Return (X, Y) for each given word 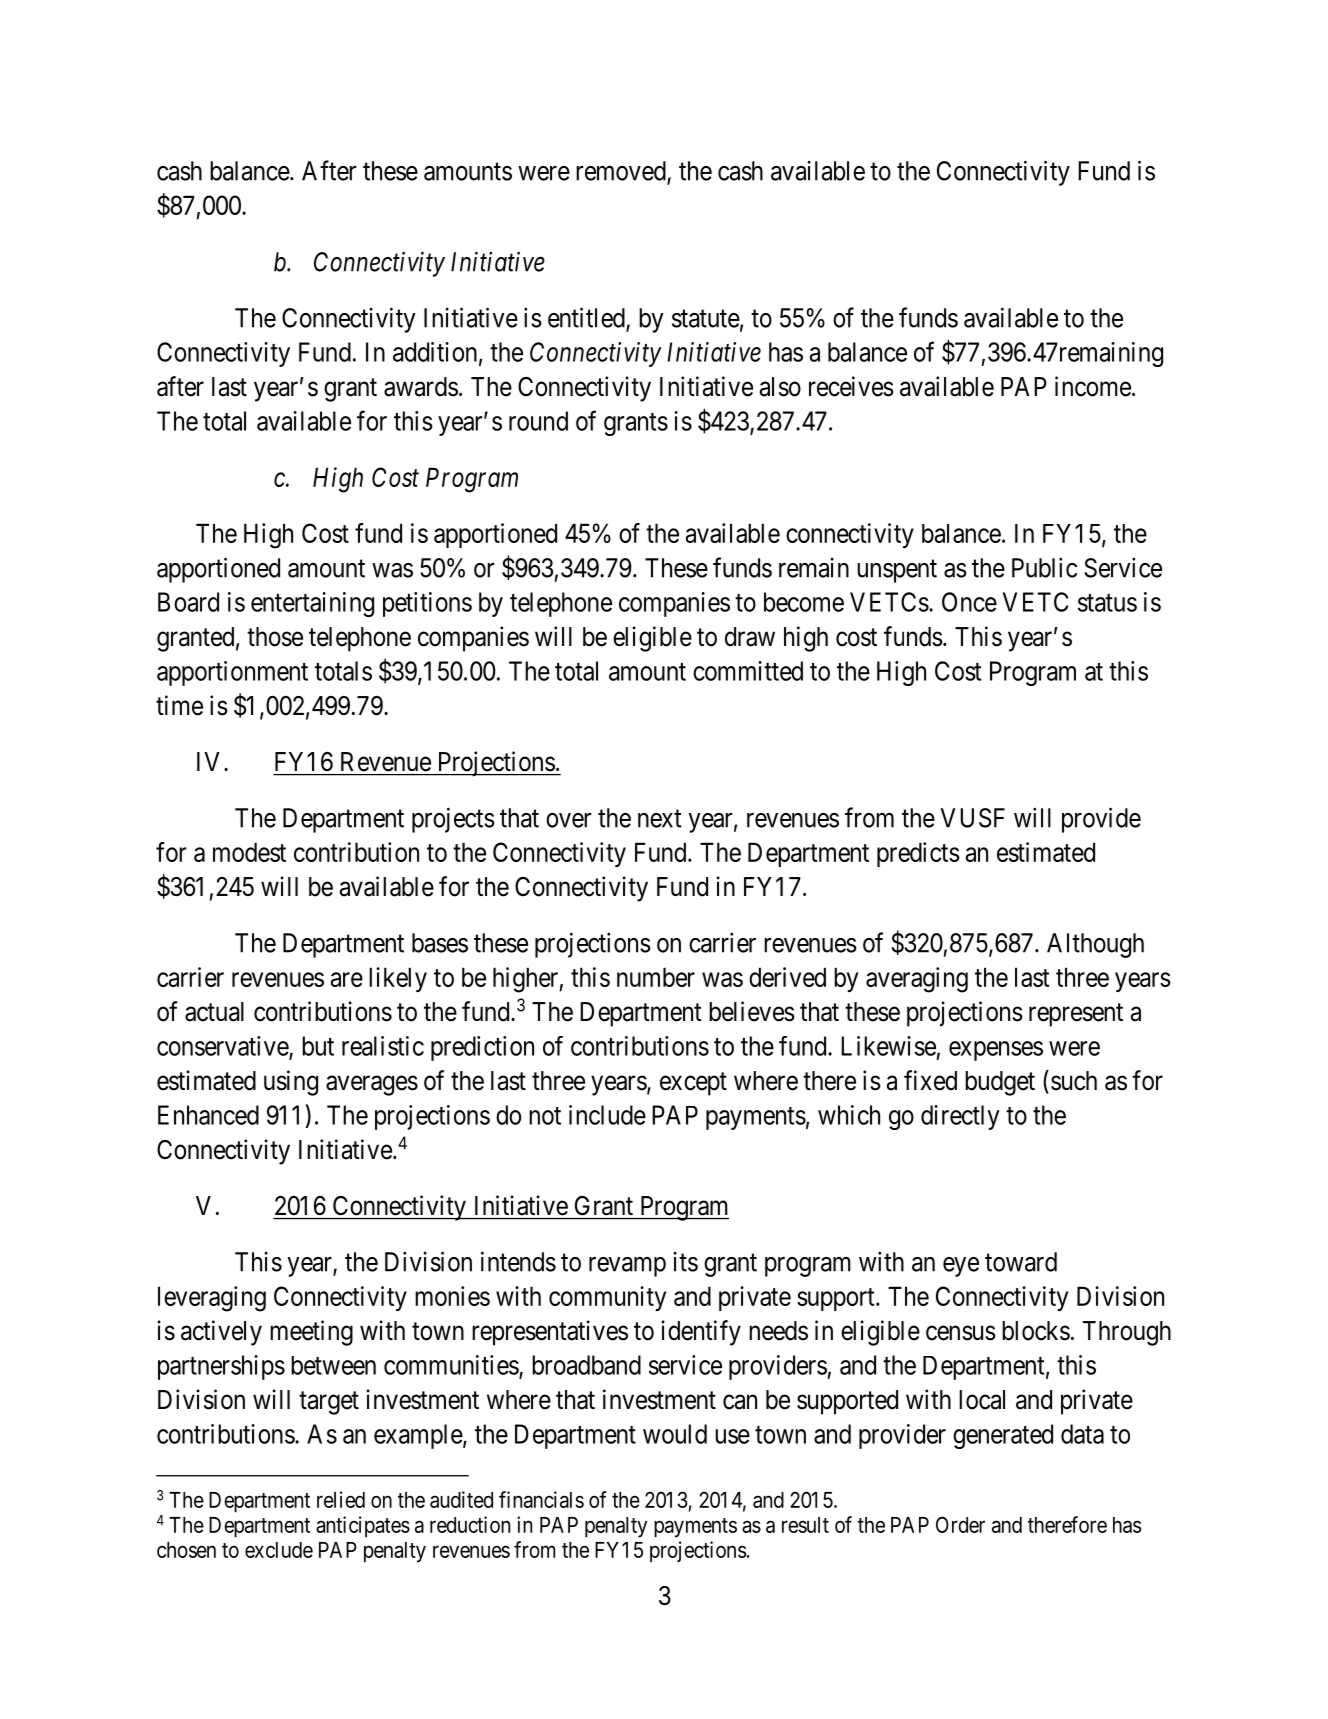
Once (969, 602)
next (660, 819)
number (656, 977)
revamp (627, 1267)
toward (1021, 1262)
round (538, 421)
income (1093, 386)
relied (341, 1499)
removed (622, 172)
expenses (996, 1051)
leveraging (212, 1299)
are (347, 979)
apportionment (232, 673)
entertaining (312, 604)
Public (1044, 568)
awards (421, 387)
